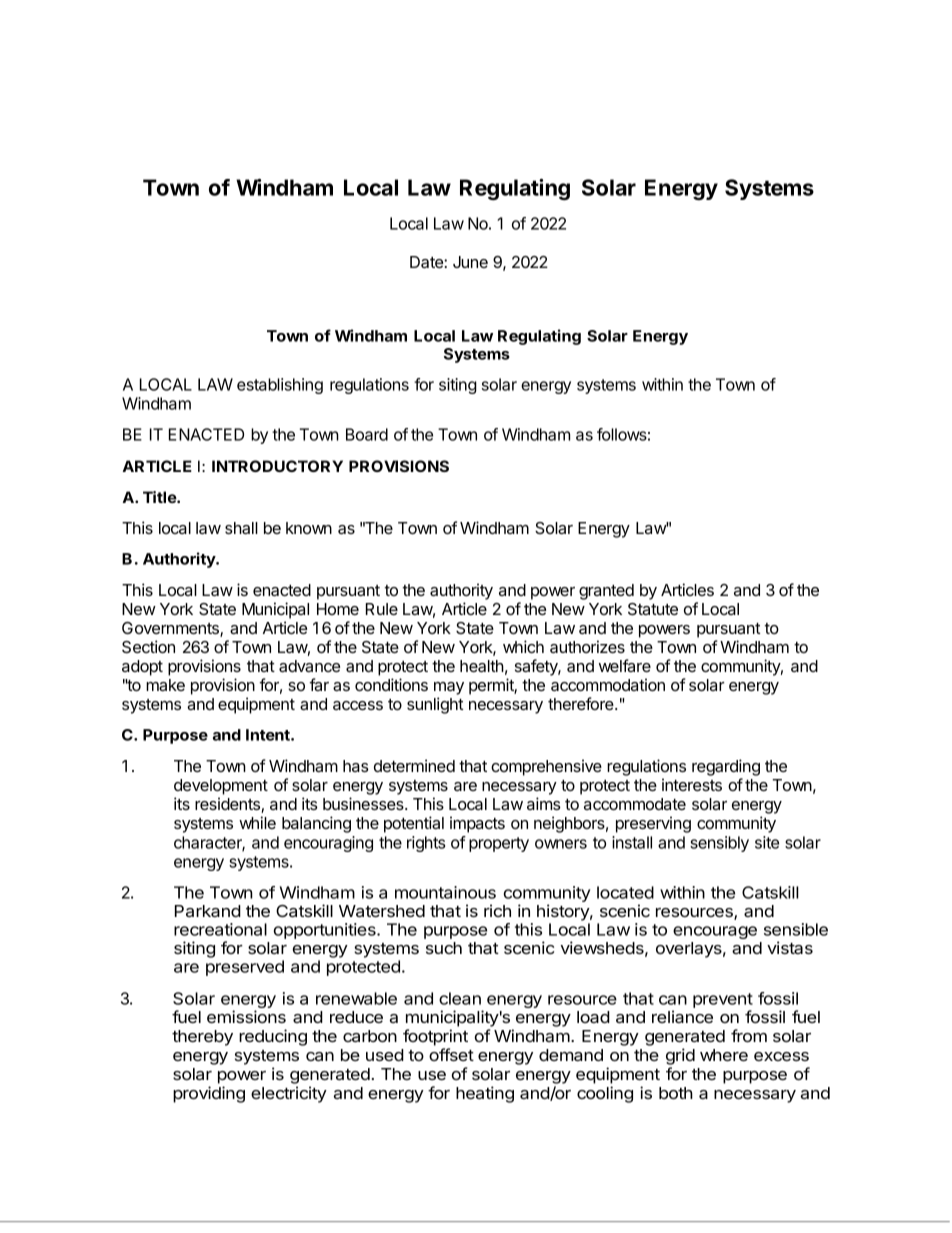  I want to click on Board, so click(367, 434).
